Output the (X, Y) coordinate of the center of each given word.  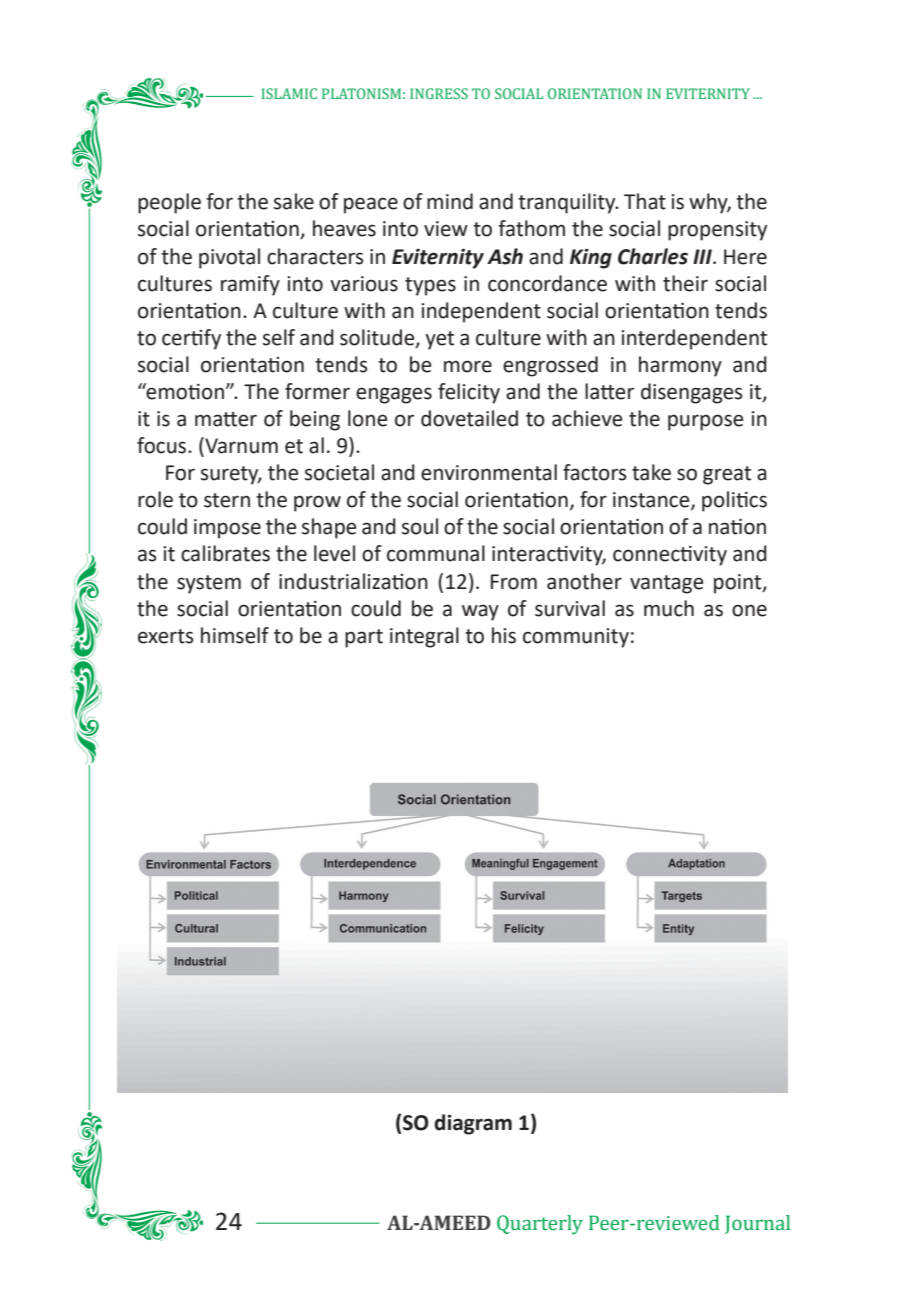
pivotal (229, 258)
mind (450, 201)
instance (652, 501)
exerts (165, 636)
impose (227, 529)
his (504, 635)
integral (424, 637)
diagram (473, 1124)
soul (420, 526)
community (576, 638)
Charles (653, 256)
